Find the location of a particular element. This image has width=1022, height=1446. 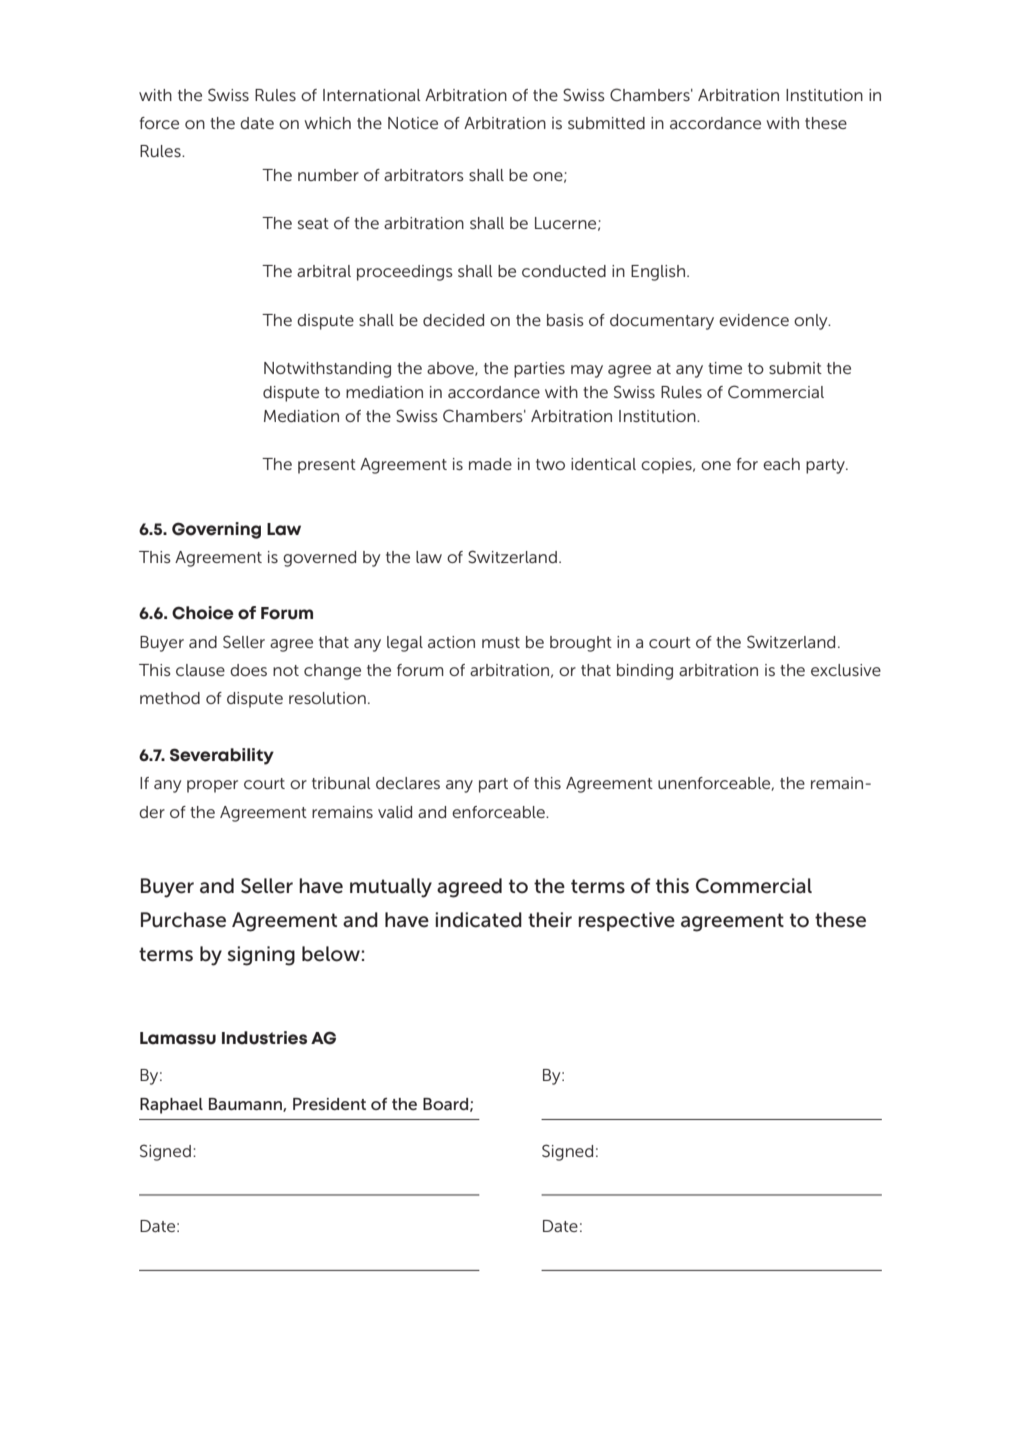

present is located at coordinates (327, 466).
